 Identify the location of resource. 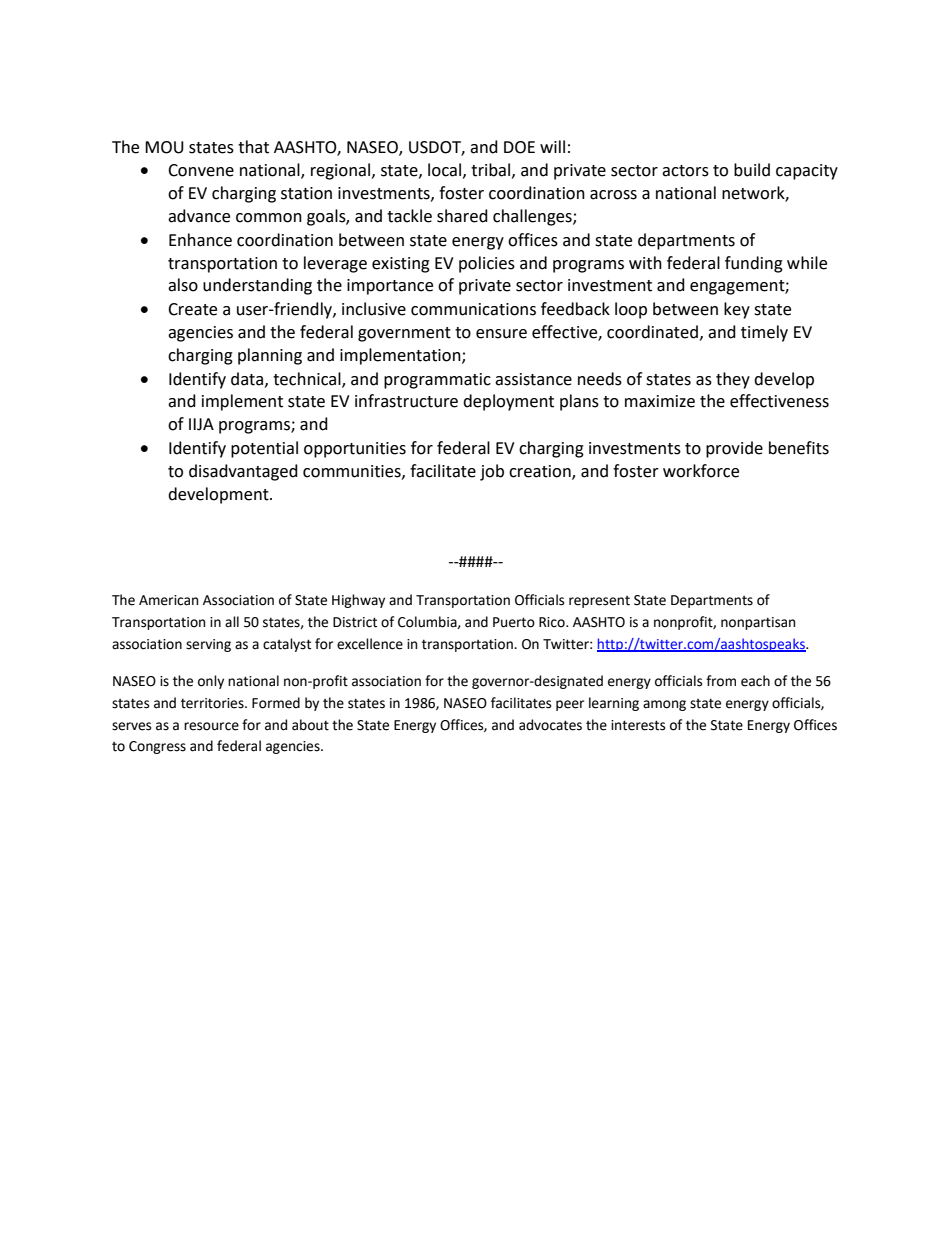
(211, 726).
